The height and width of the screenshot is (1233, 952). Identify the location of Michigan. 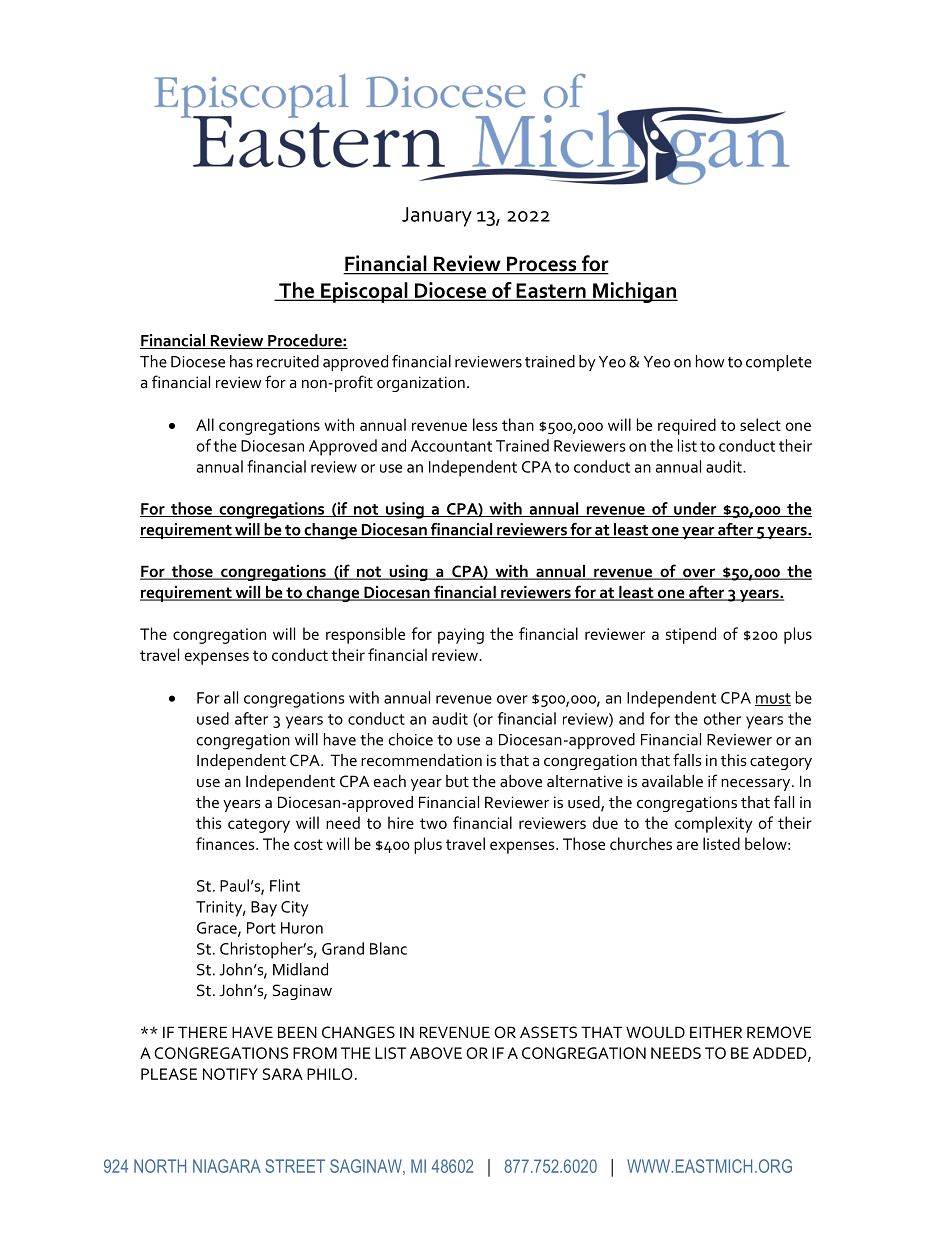
(634, 292).
